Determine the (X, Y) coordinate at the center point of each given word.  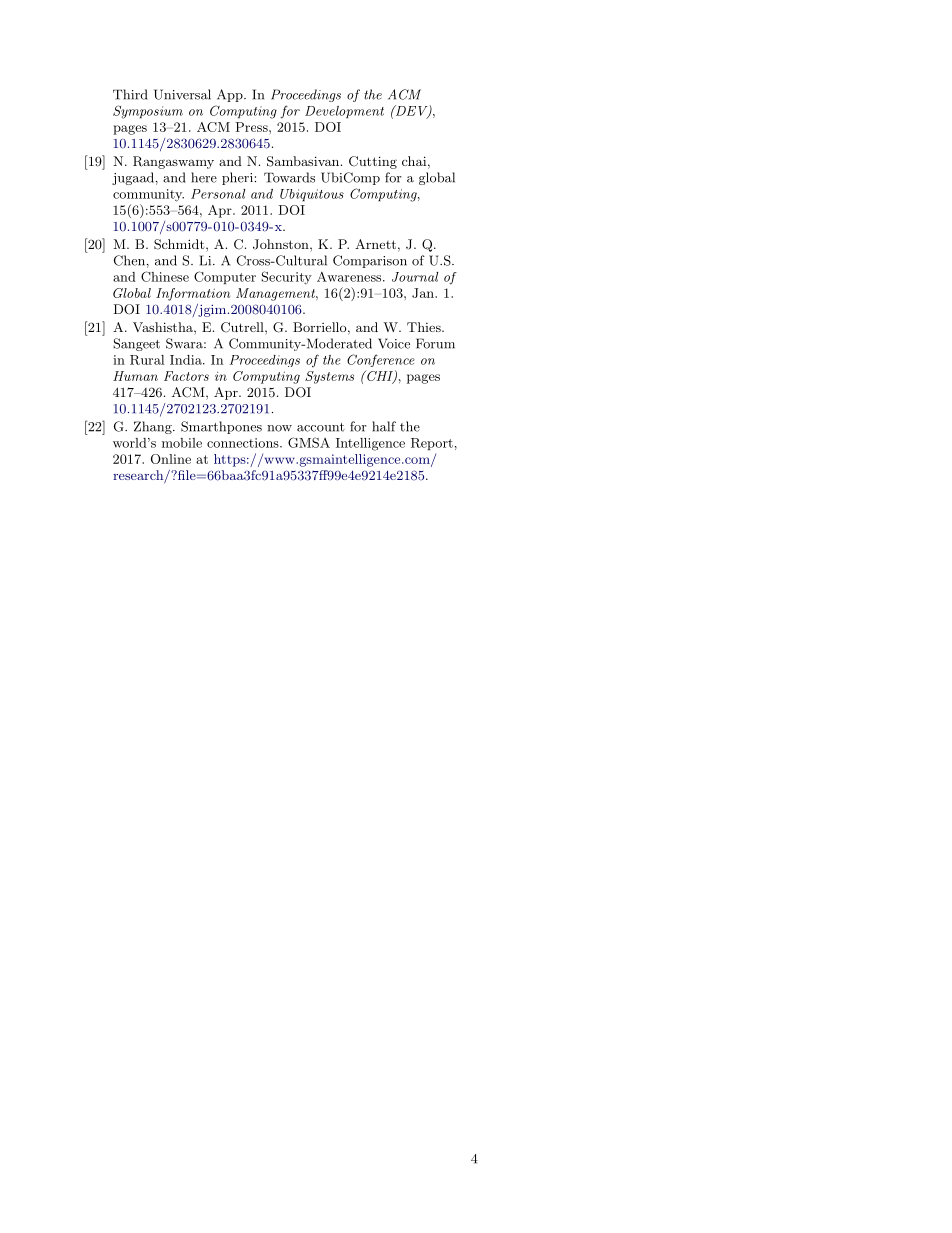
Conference (381, 360)
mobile (182, 443)
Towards (289, 177)
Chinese (165, 276)
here (204, 177)
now (279, 428)
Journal (415, 277)
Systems (329, 377)
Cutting (373, 162)
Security (286, 278)
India (187, 360)
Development (344, 112)
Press (252, 127)
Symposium (148, 112)
